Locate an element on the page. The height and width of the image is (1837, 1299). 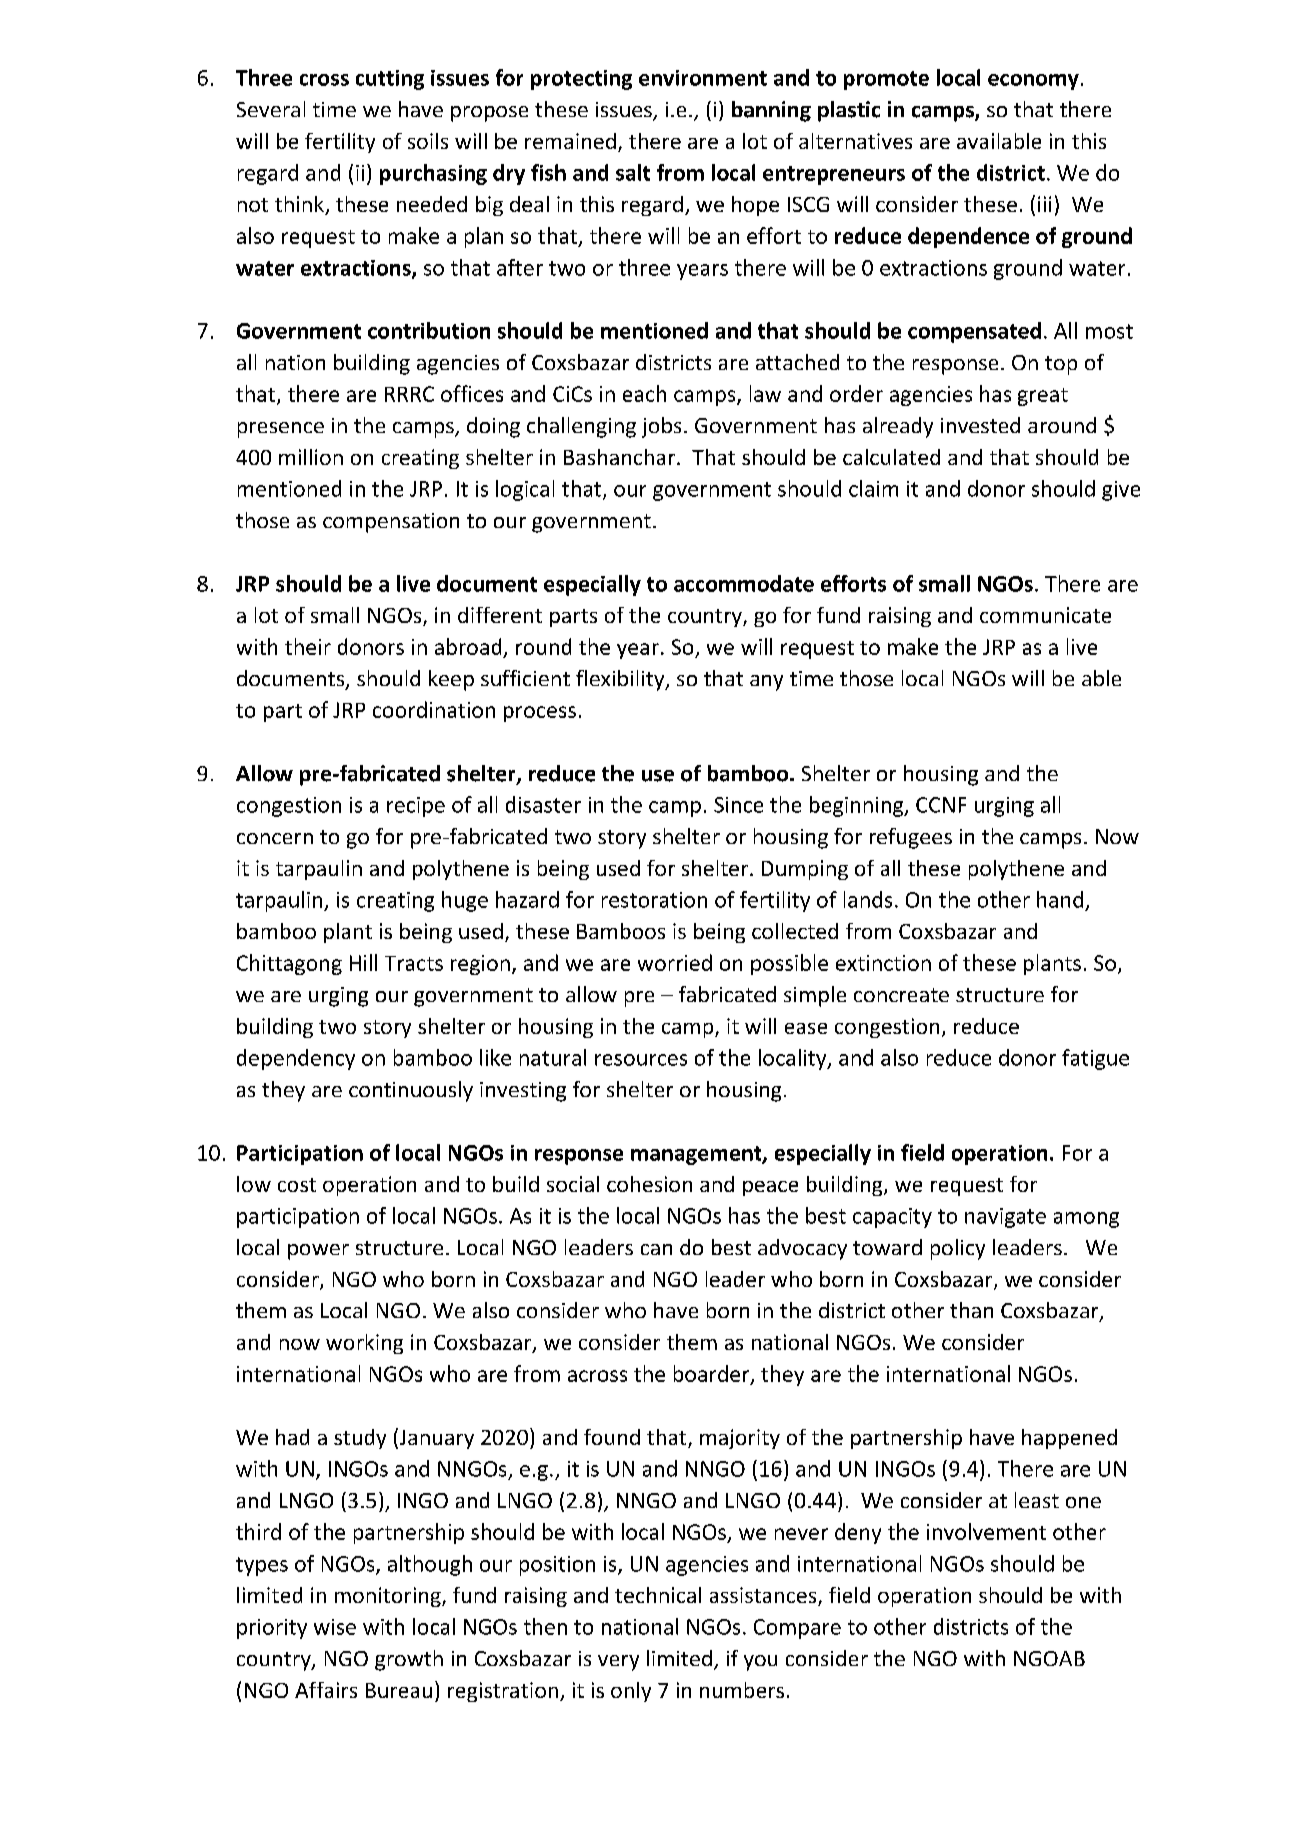
accommodate is located at coordinates (744, 583).
